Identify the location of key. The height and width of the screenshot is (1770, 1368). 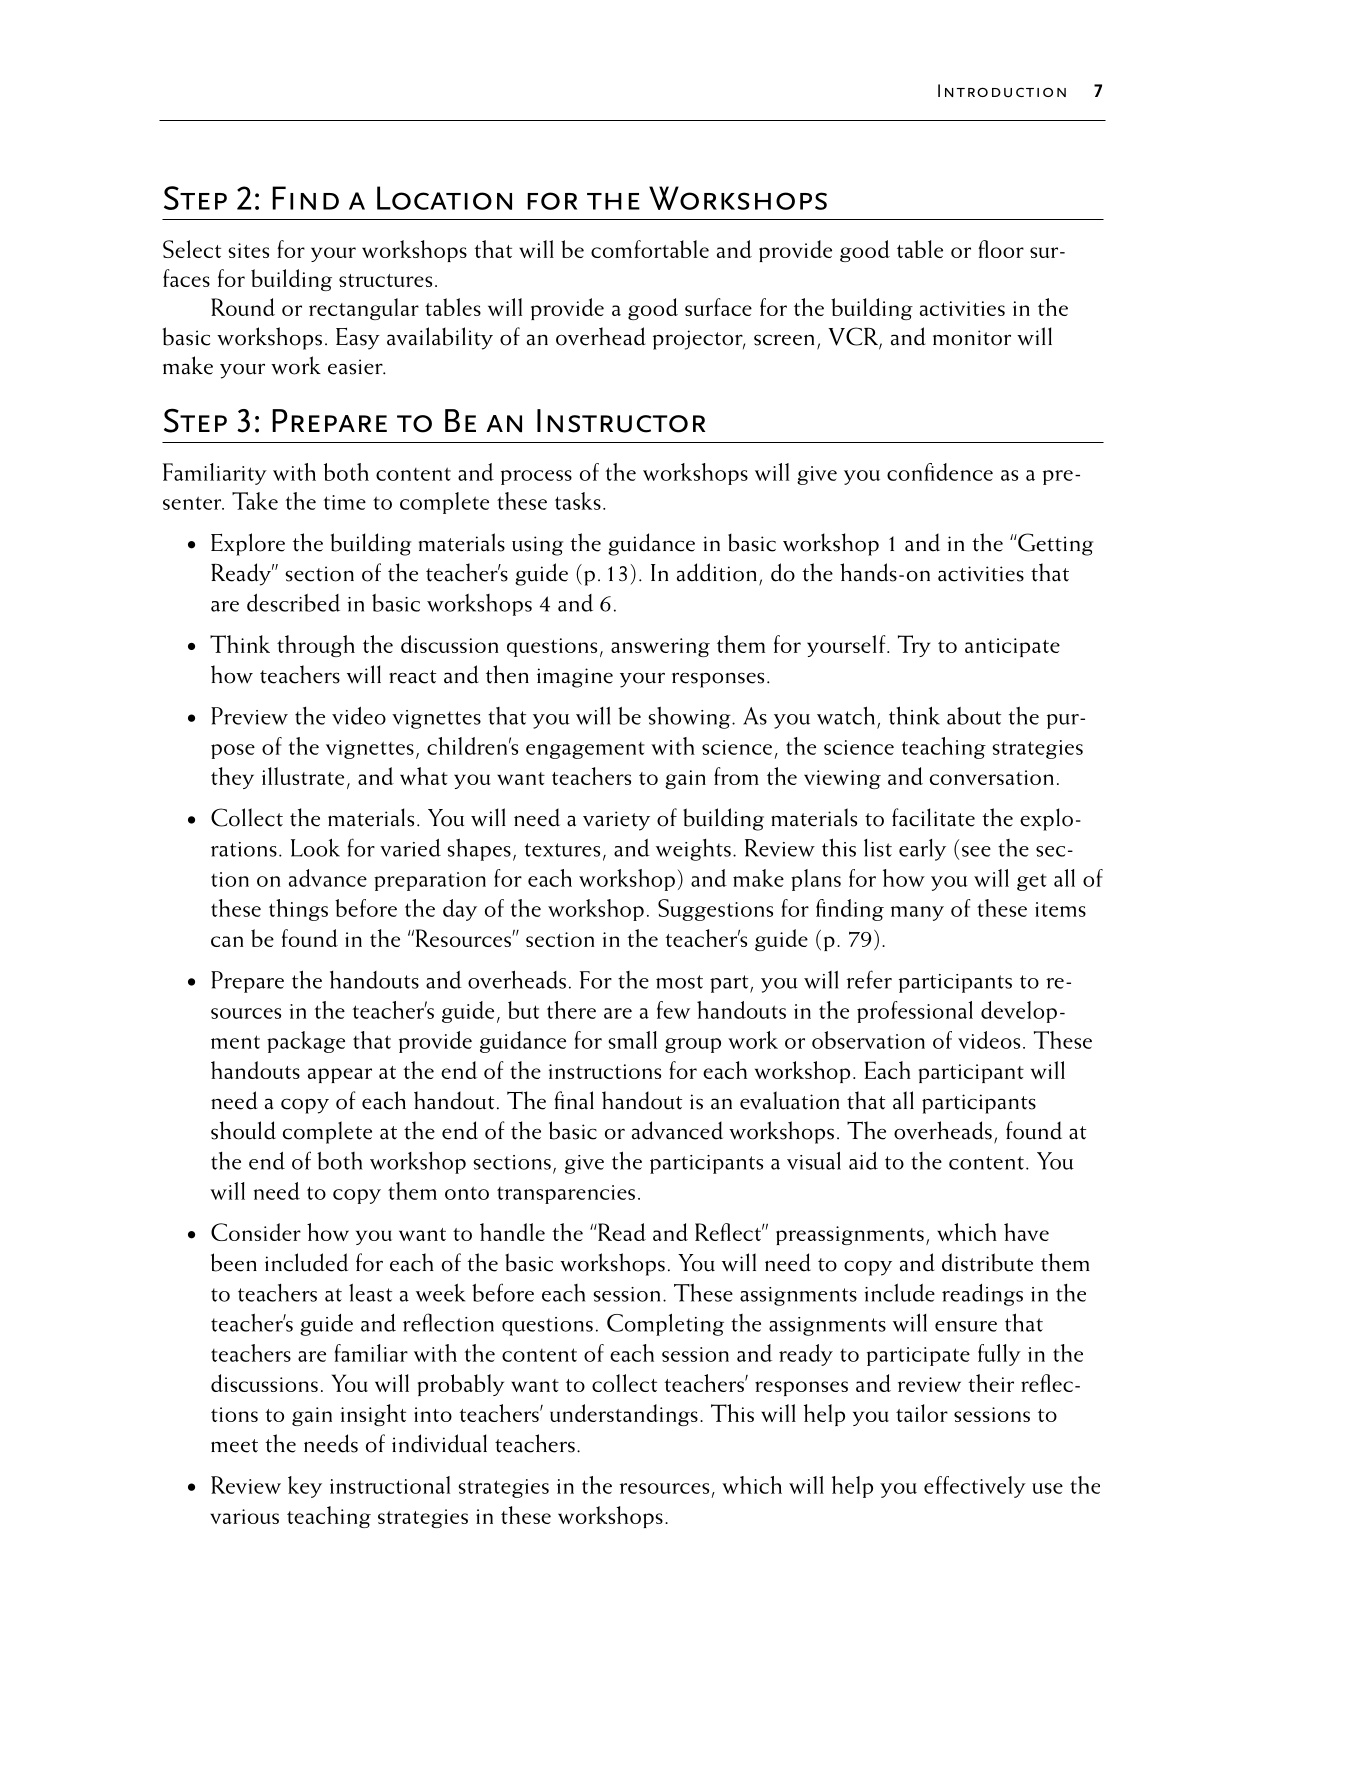
(305, 1487).
